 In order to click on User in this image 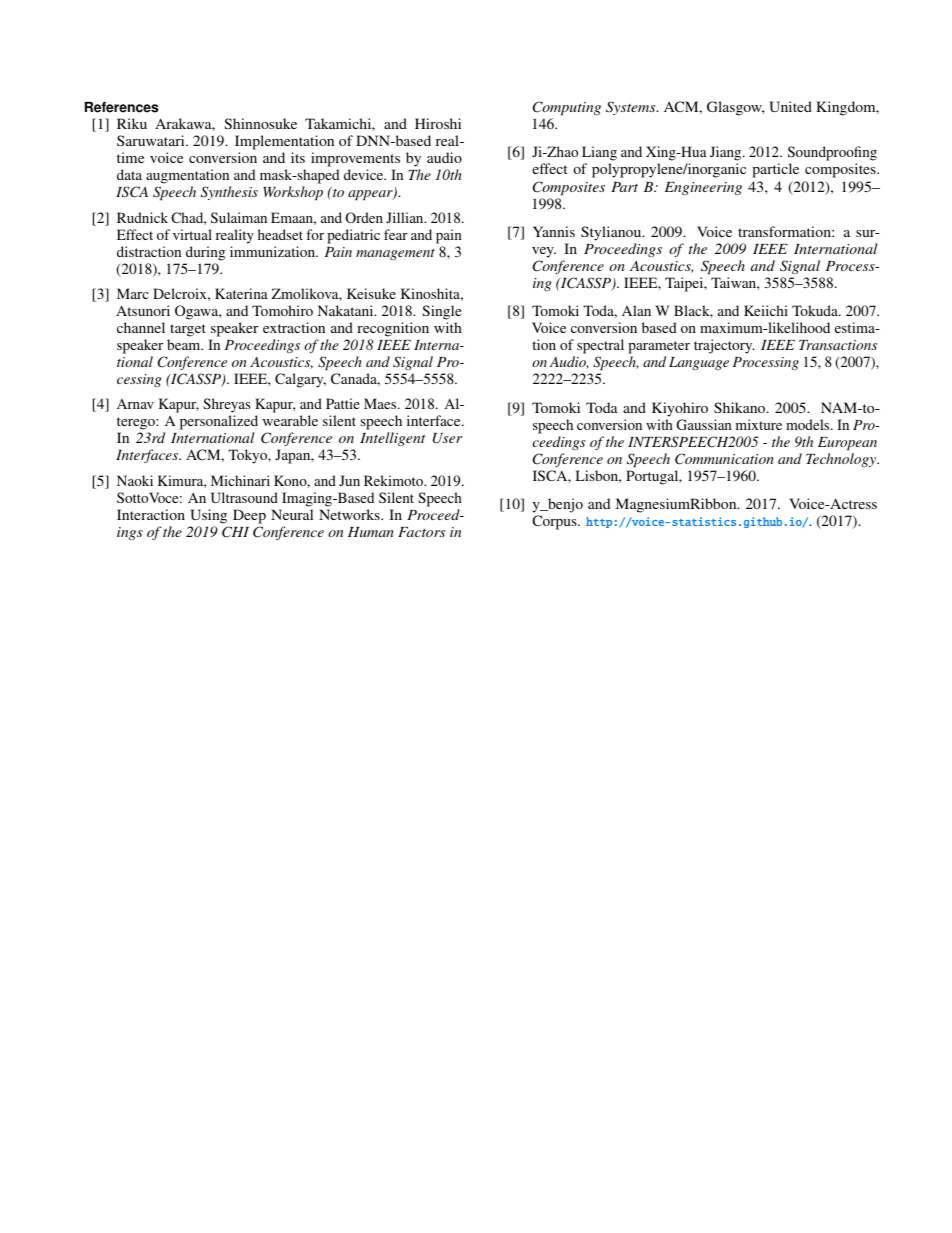, I will do `click(447, 438)`.
